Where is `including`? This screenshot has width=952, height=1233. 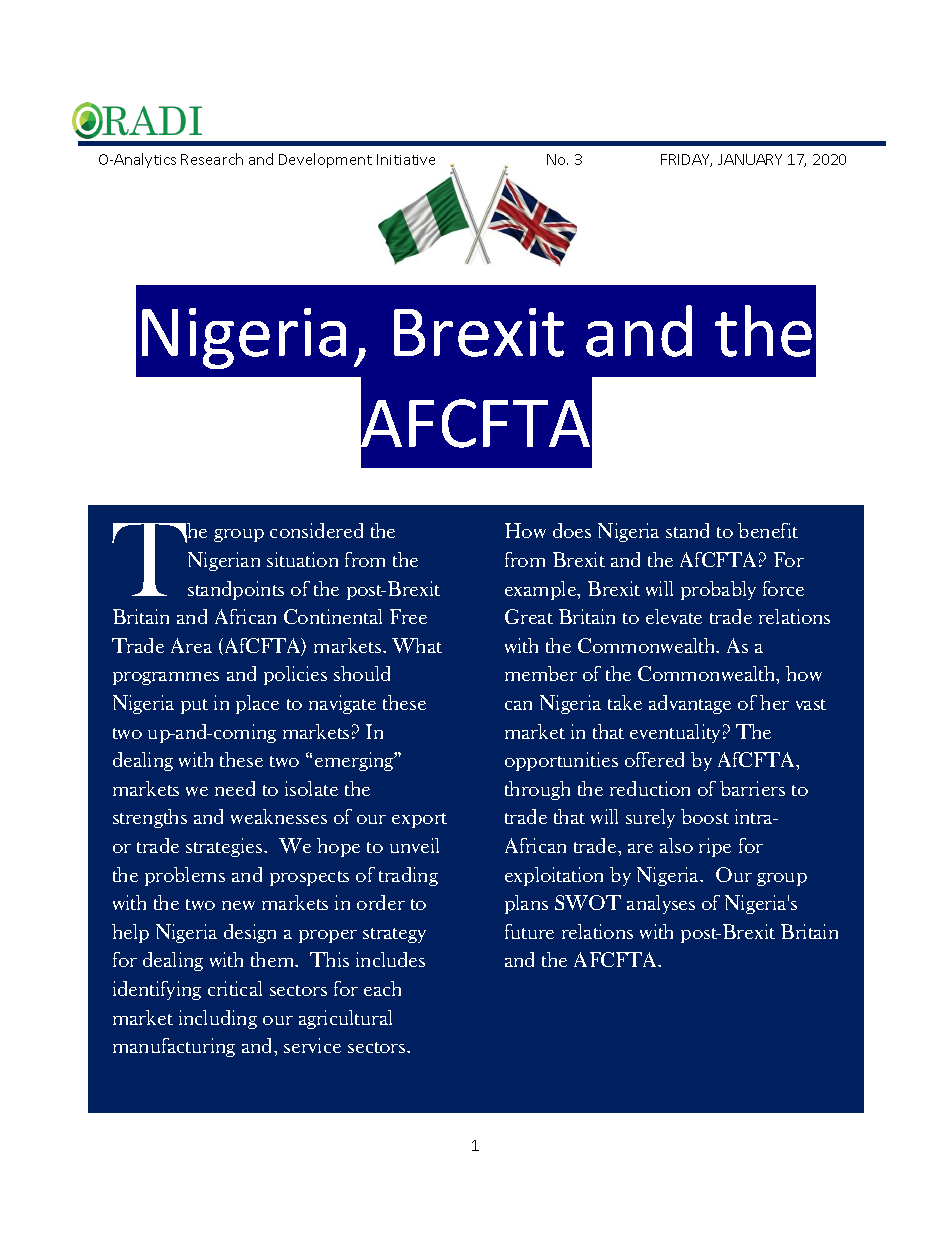 including is located at coordinates (218, 1019).
